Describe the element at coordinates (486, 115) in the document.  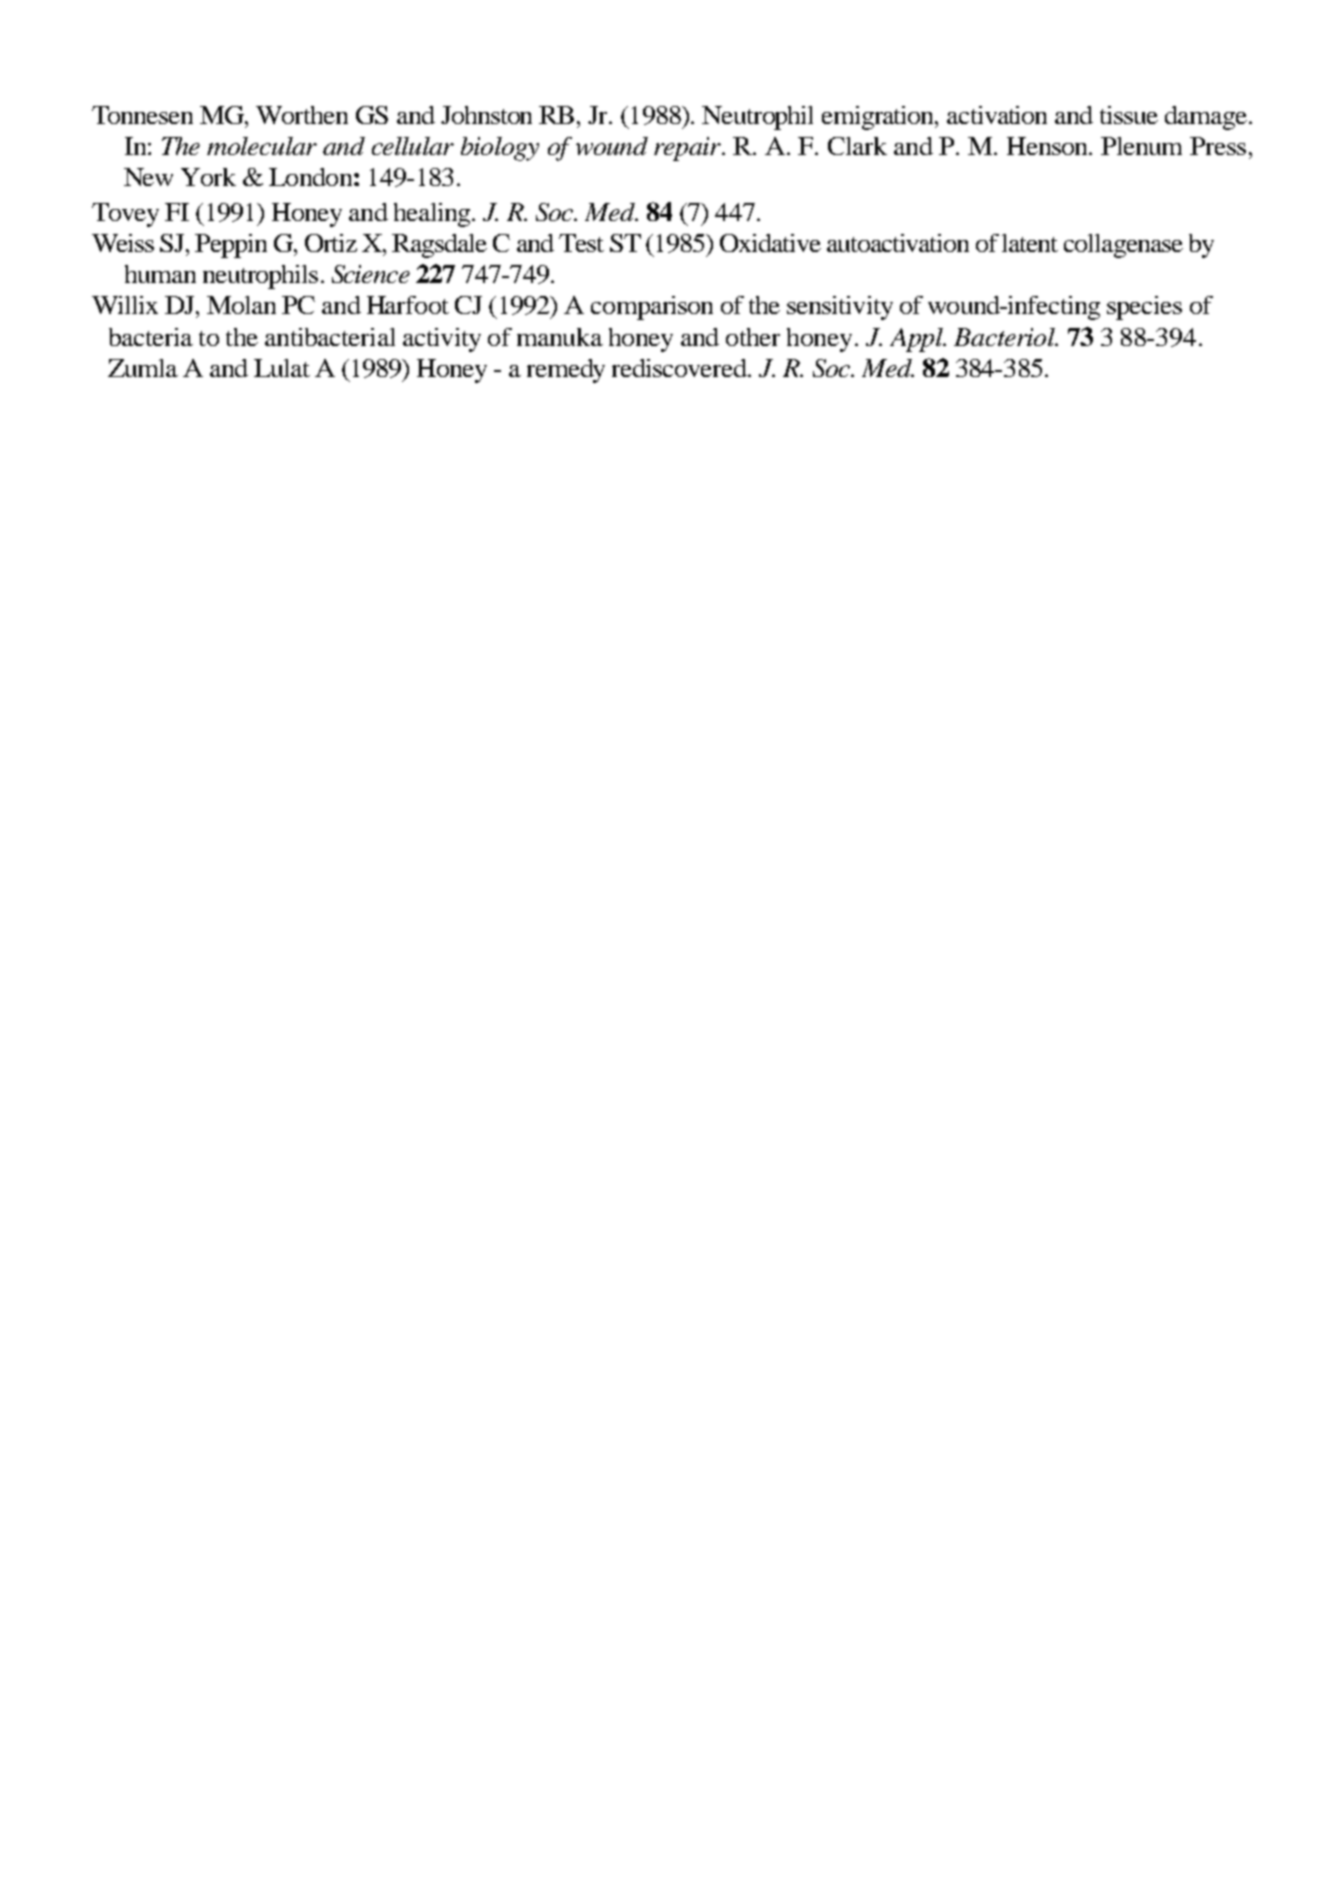
I see `Johnston` at that location.
